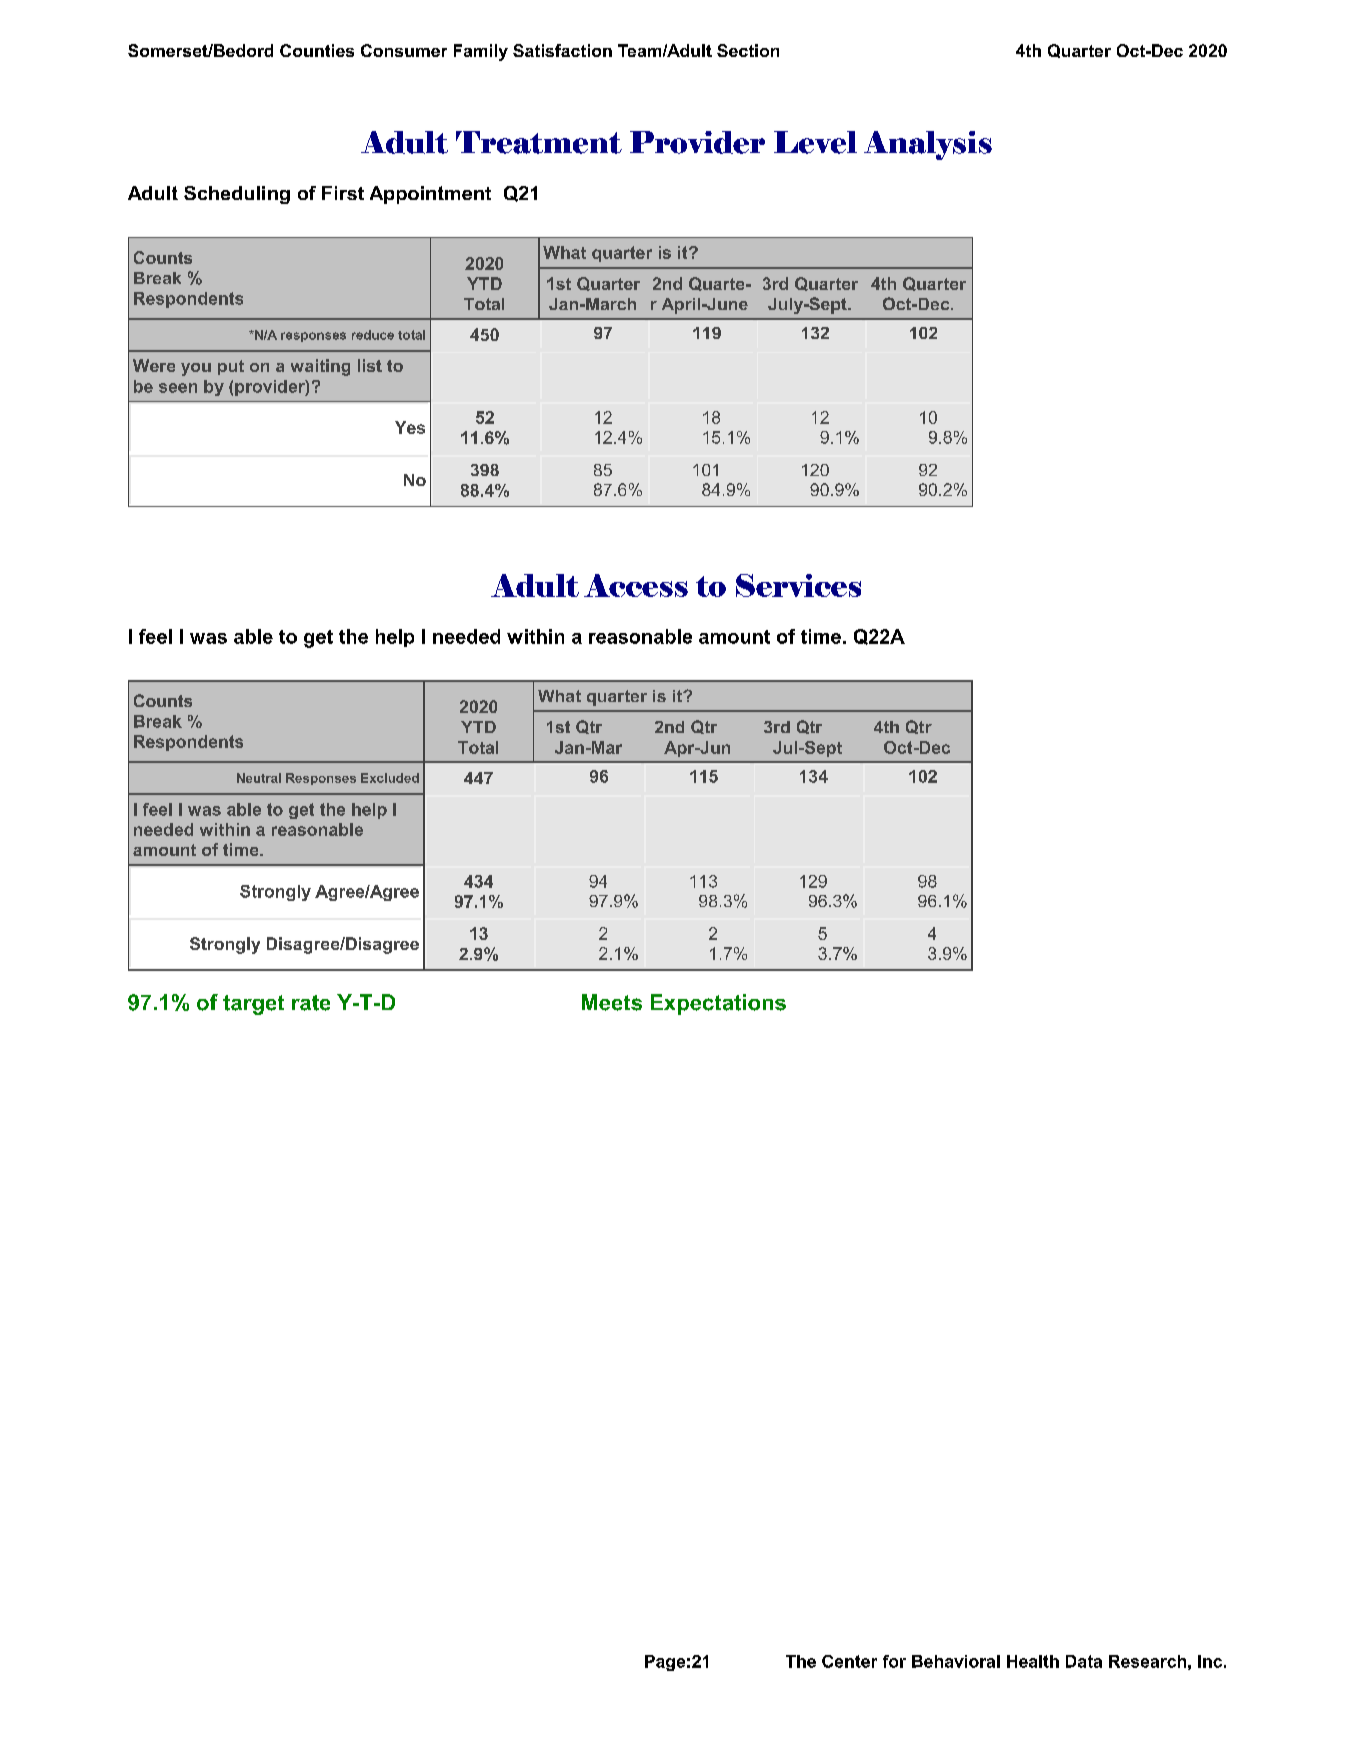 This image has width=1355, height=1753. Describe the element at coordinates (539, 142) in the image. I see `Treatment` at that location.
